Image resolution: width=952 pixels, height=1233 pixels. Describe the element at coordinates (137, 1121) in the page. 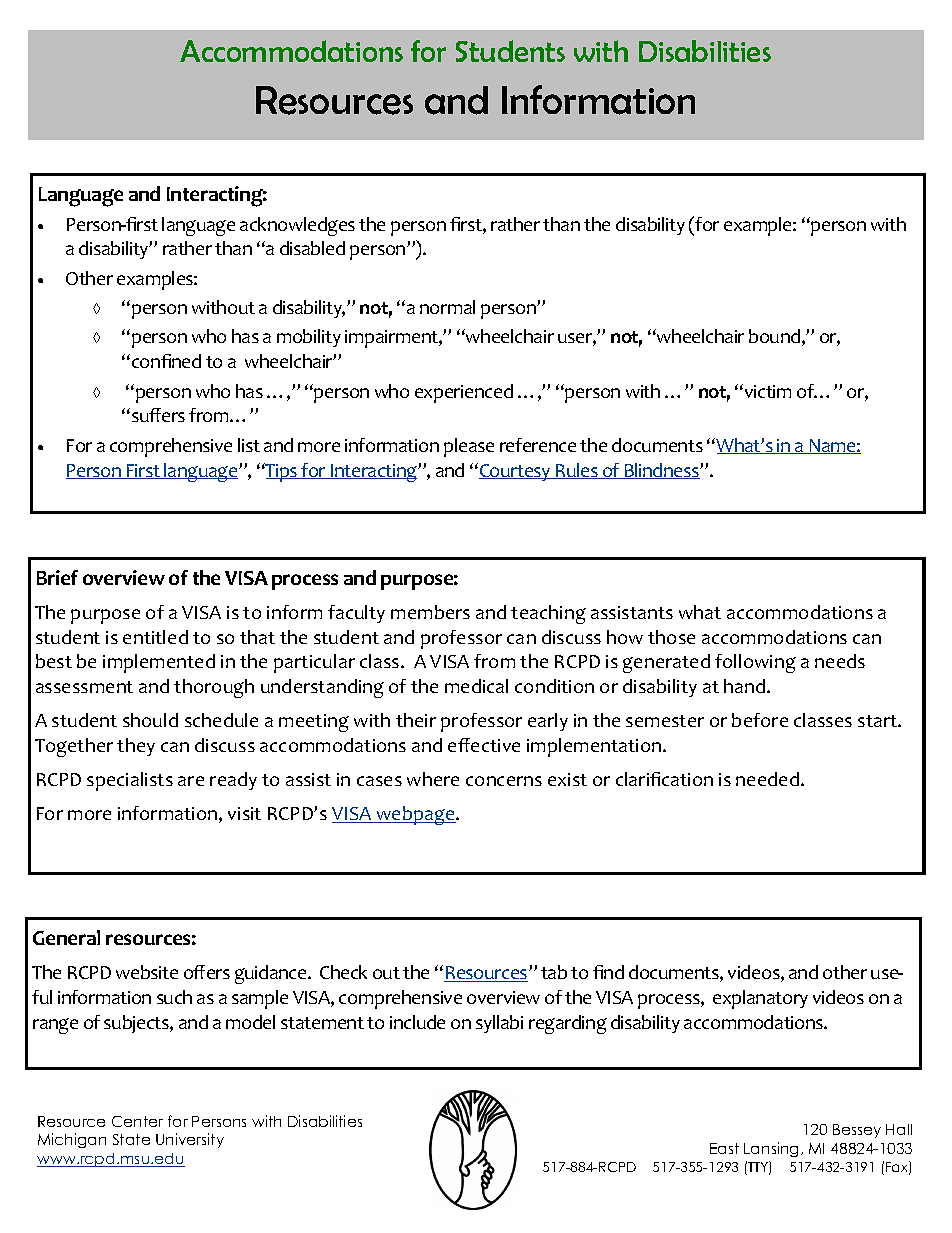

I see `Center` at that location.
